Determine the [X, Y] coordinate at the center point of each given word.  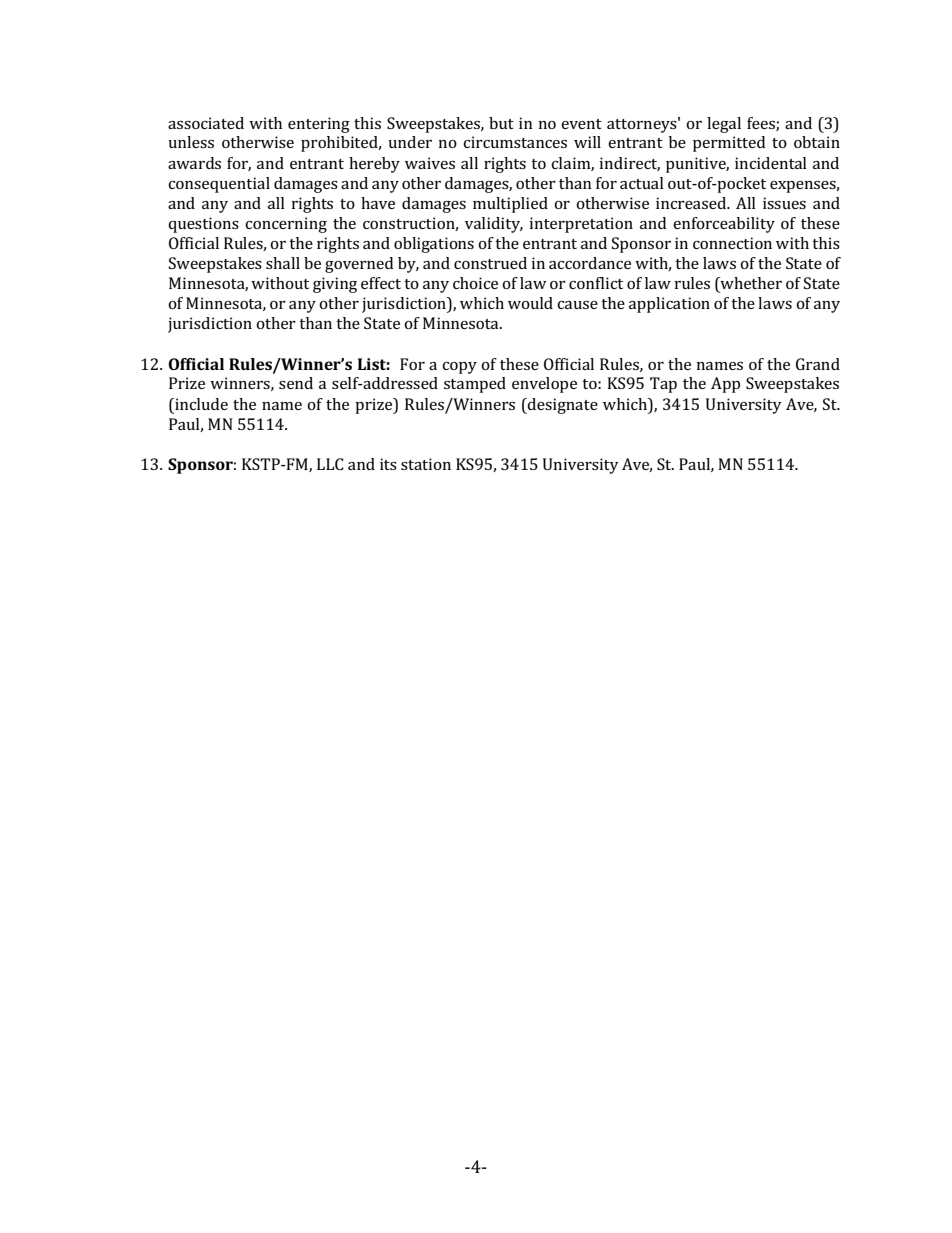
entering [319, 125]
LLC [330, 464]
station [426, 464]
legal [724, 125]
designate [562, 406]
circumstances [515, 142]
